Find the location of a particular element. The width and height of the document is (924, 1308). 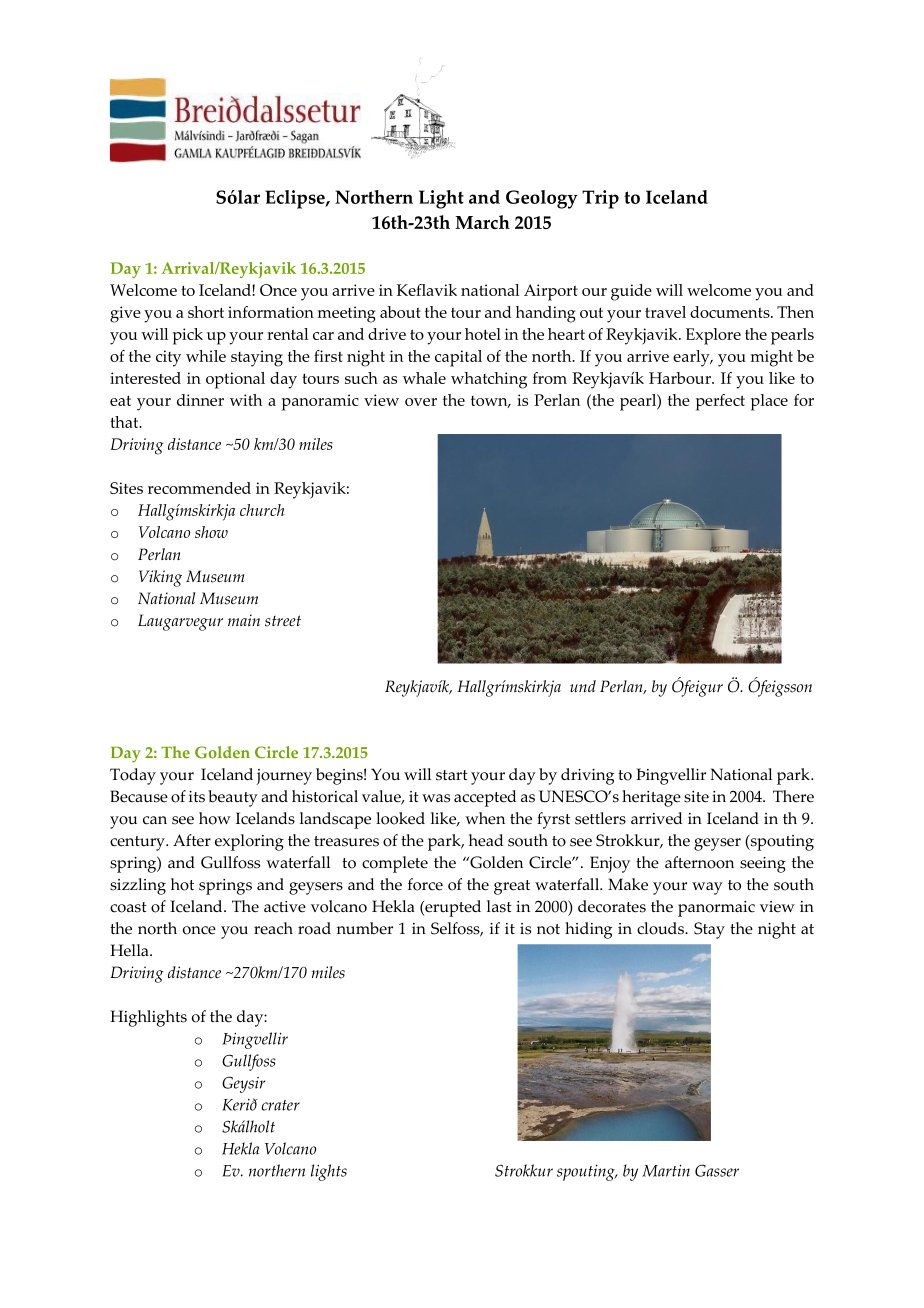

Gasser is located at coordinates (717, 1170).
